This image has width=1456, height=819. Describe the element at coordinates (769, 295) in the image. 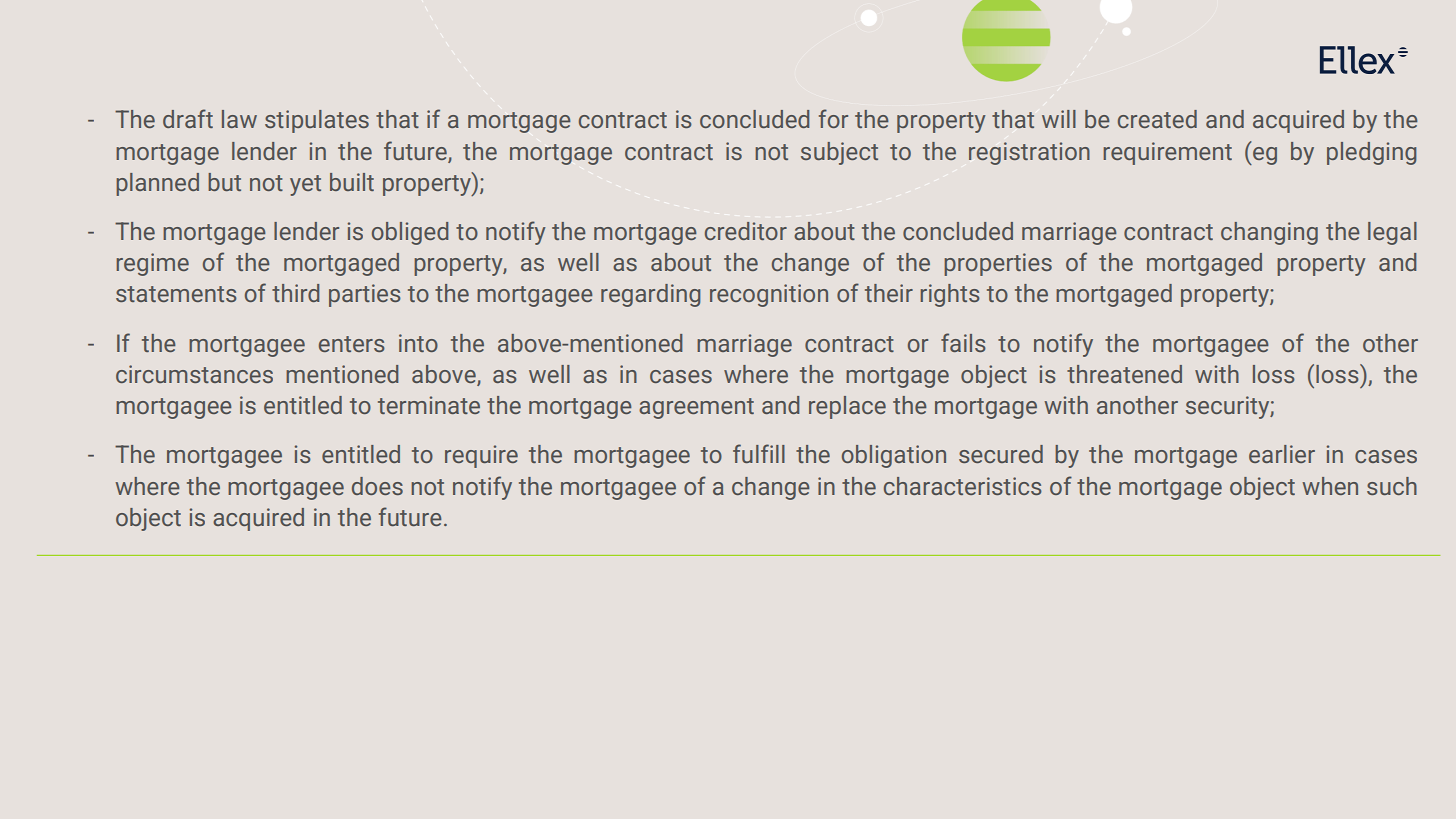

I see `recognition` at that location.
